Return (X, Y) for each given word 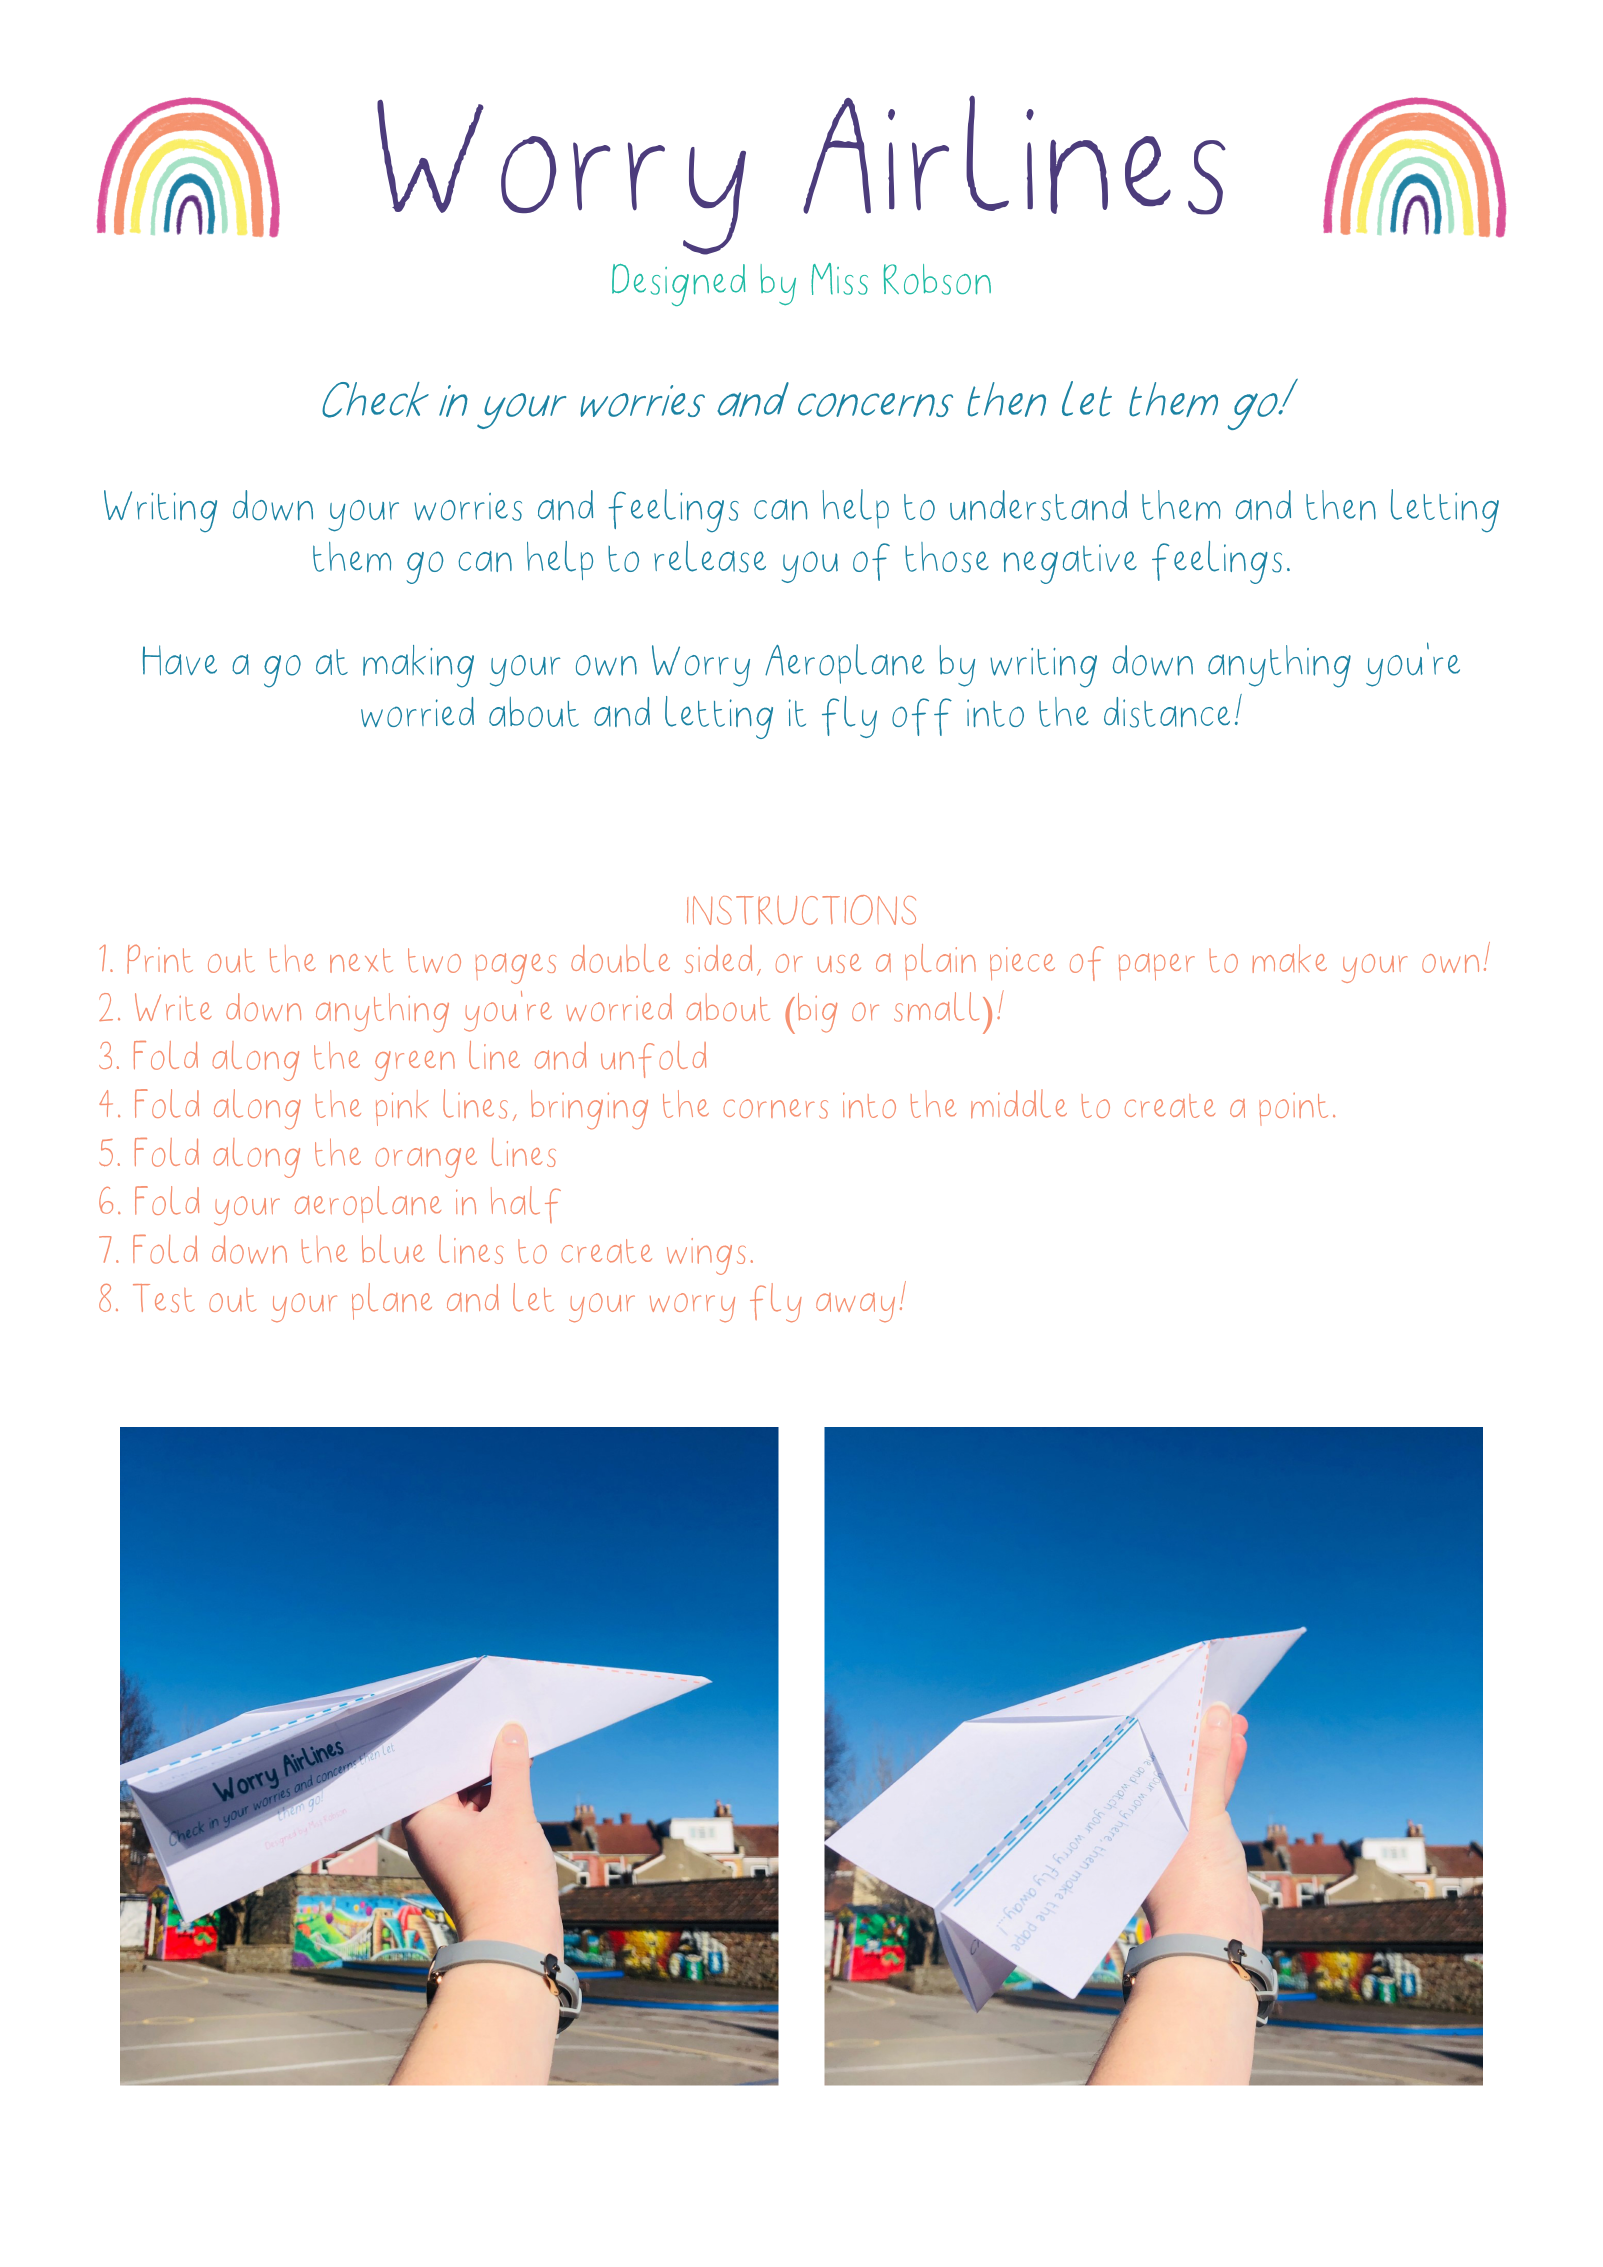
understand (1038, 505)
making (418, 666)
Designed (678, 285)
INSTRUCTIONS (801, 910)
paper (1157, 967)
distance (1167, 712)
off (922, 717)
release (710, 557)
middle (1019, 1103)
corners (775, 1109)
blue (393, 1249)
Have (180, 660)
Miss (839, 279)
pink (402, 1108)
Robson (937, 279)
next (361, 960)
